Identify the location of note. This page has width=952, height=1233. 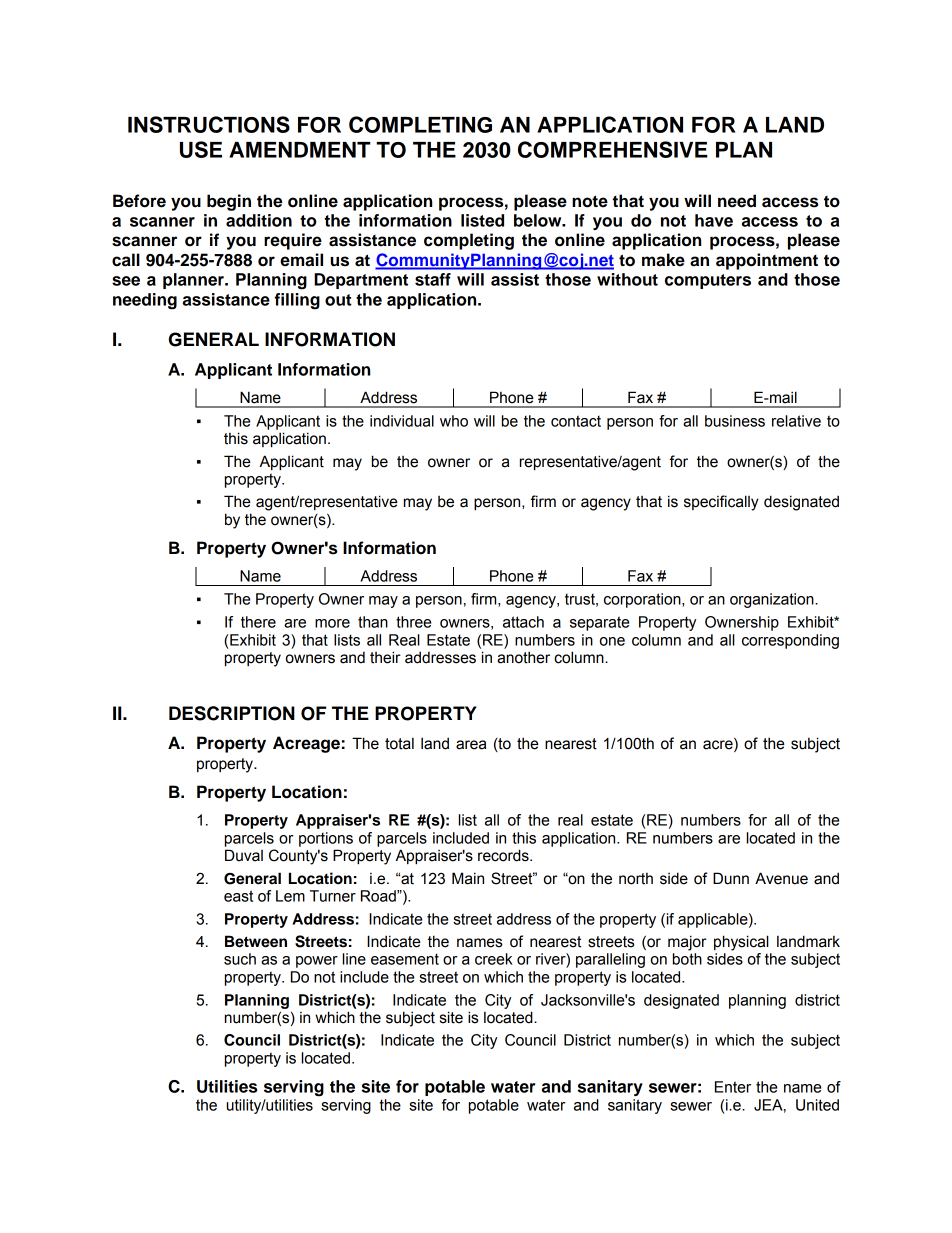
(590, 201).
